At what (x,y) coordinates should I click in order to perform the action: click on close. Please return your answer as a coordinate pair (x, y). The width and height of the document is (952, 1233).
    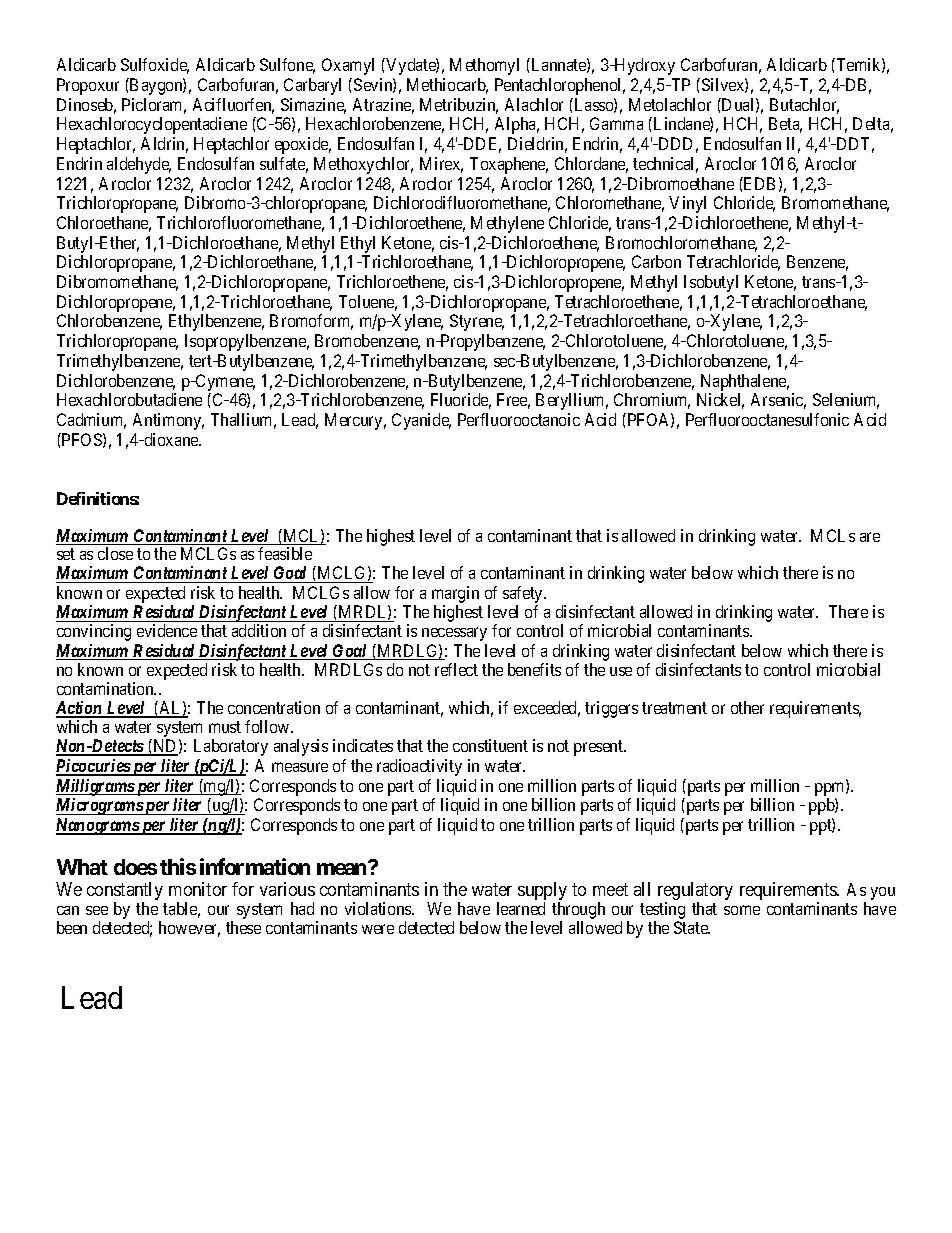
    Looking at the image, I should click on (115, 553).
